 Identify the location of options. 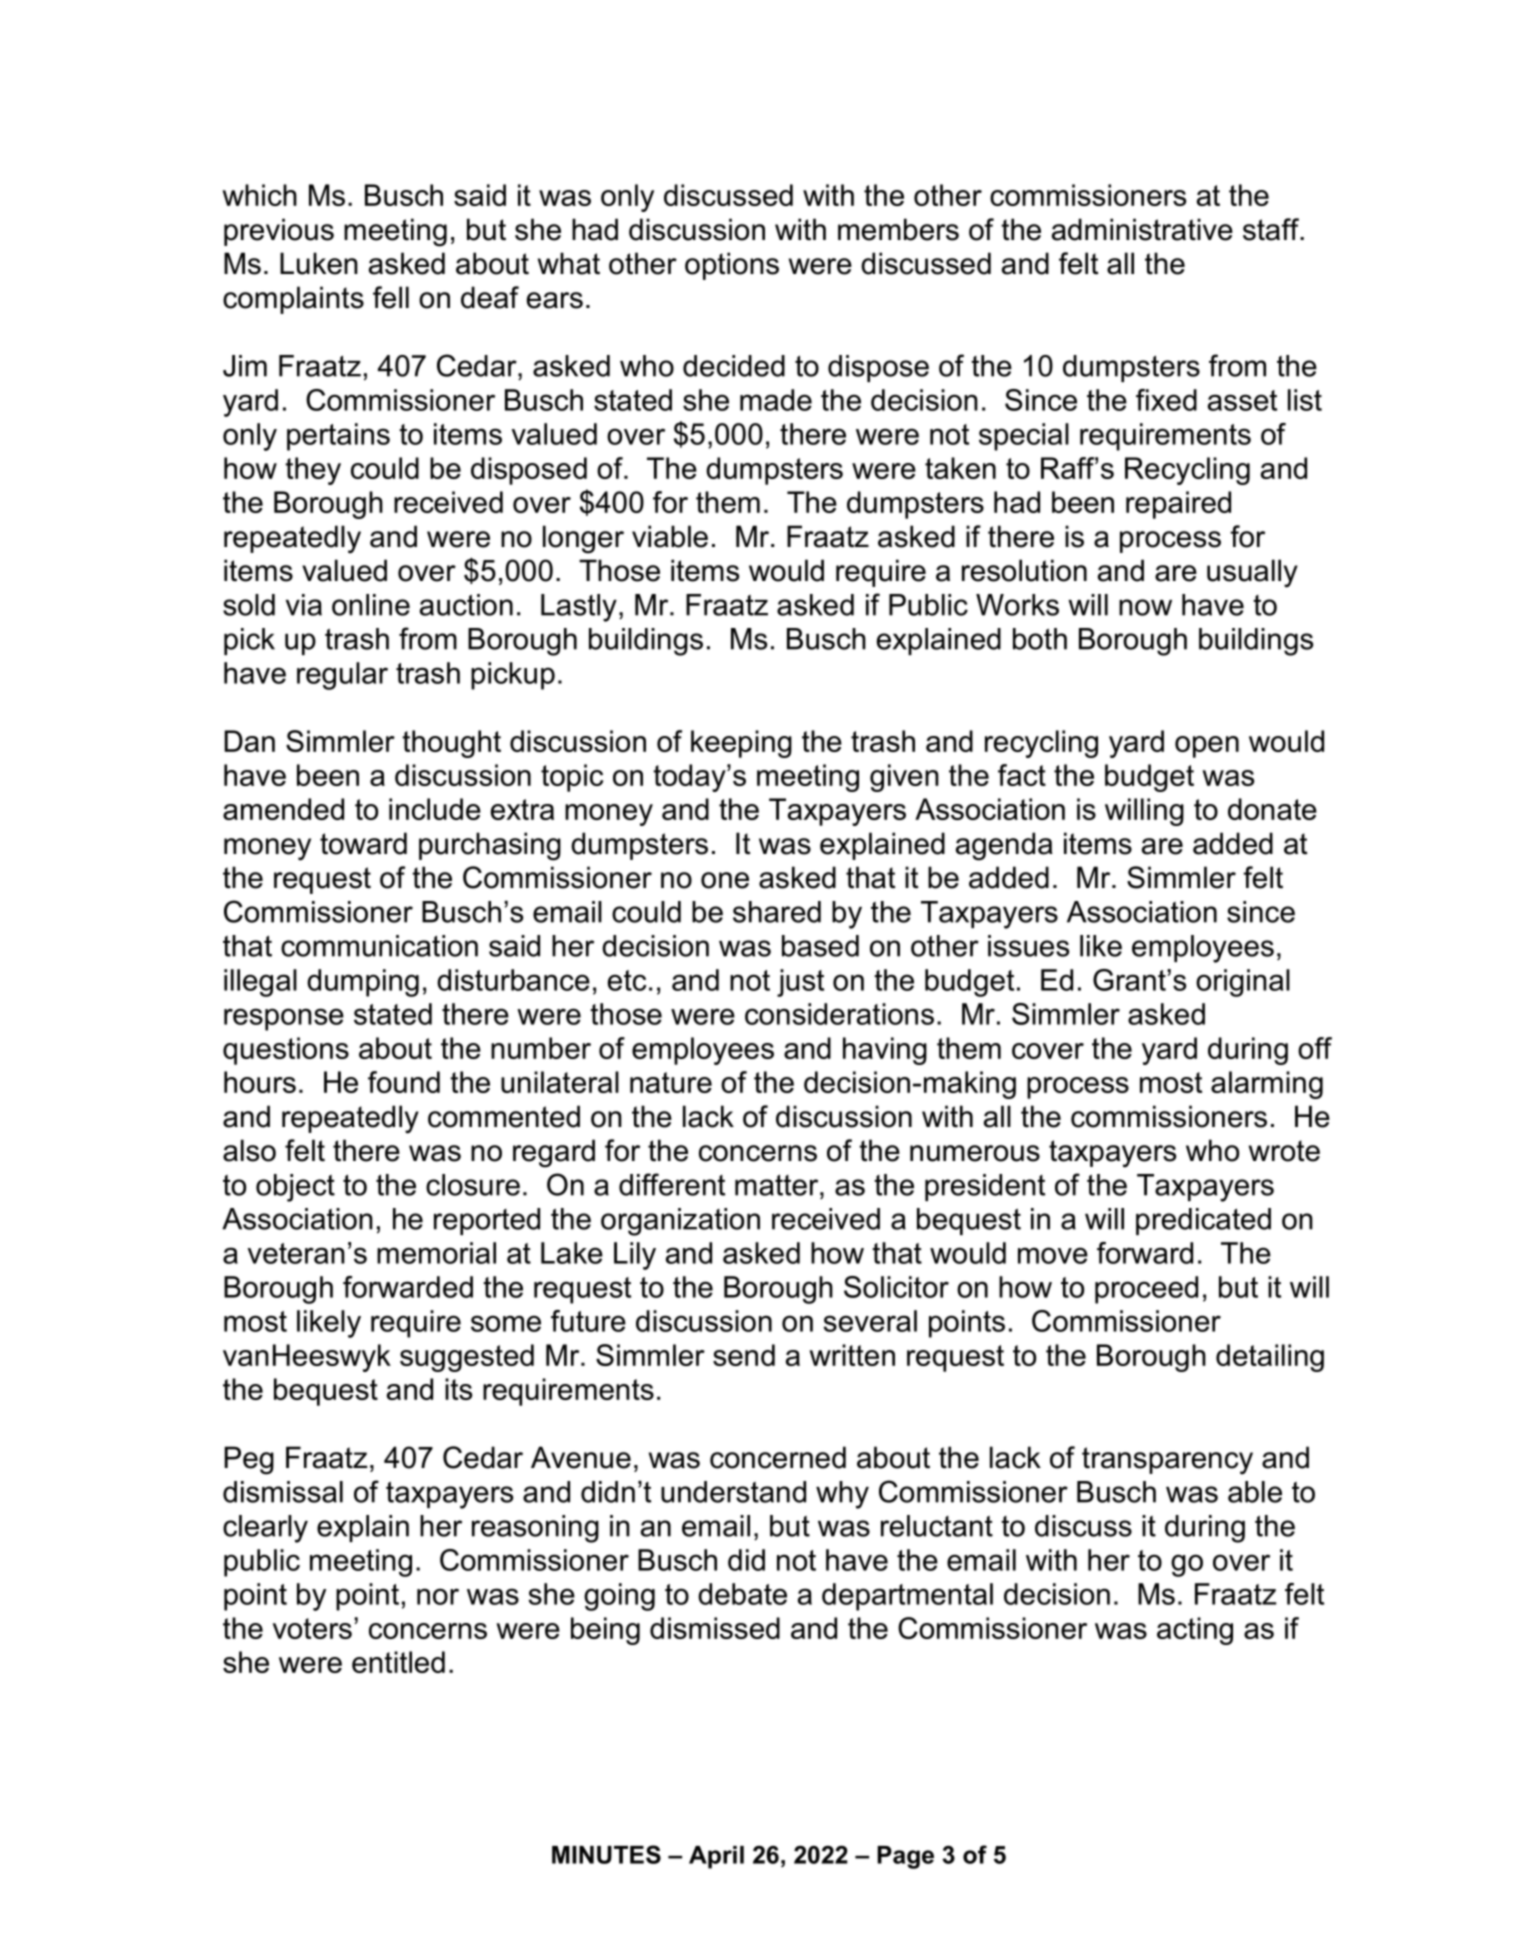
(732, 266).
